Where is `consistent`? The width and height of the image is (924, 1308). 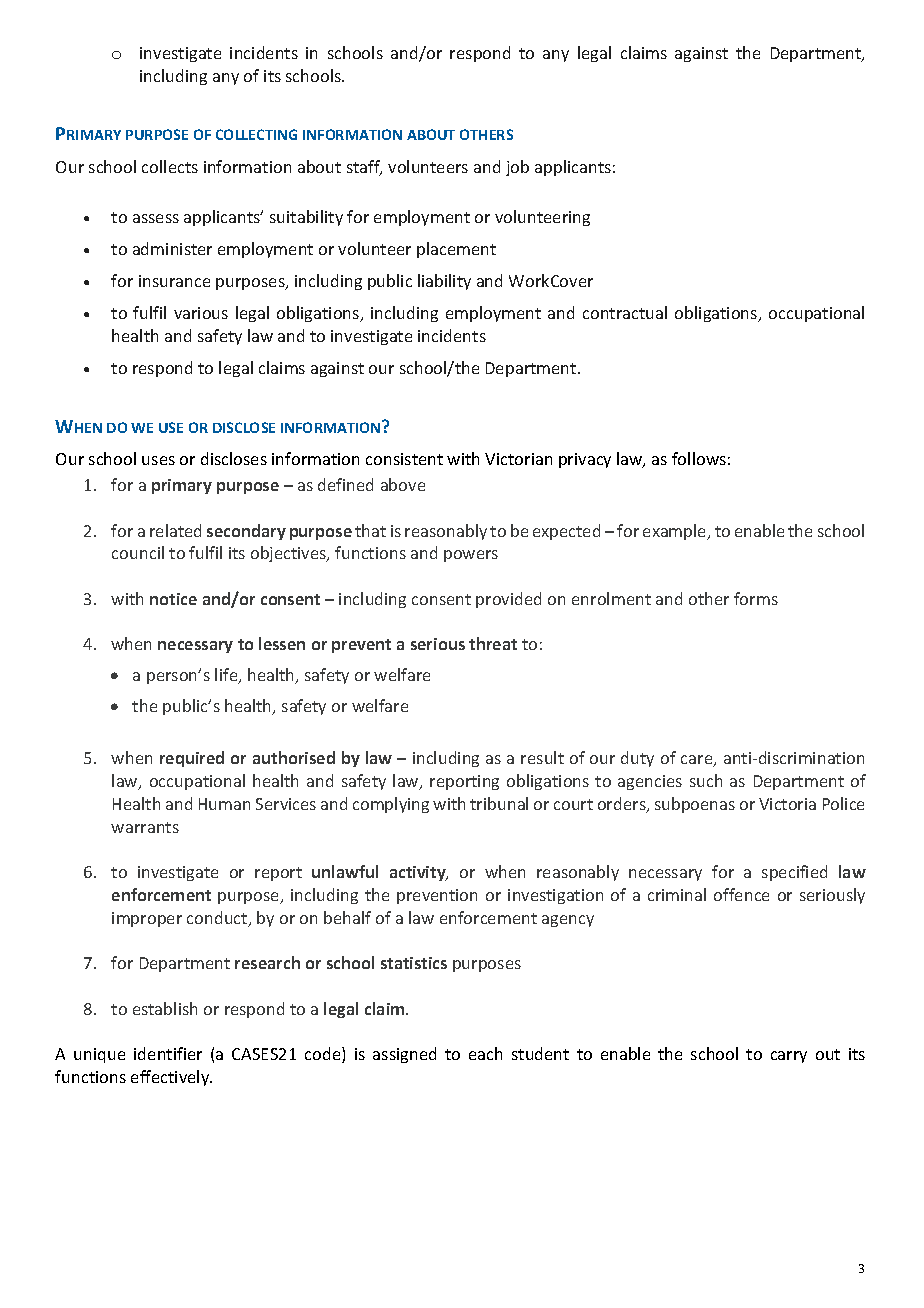 consistent is located at coordinates (404, 459).
